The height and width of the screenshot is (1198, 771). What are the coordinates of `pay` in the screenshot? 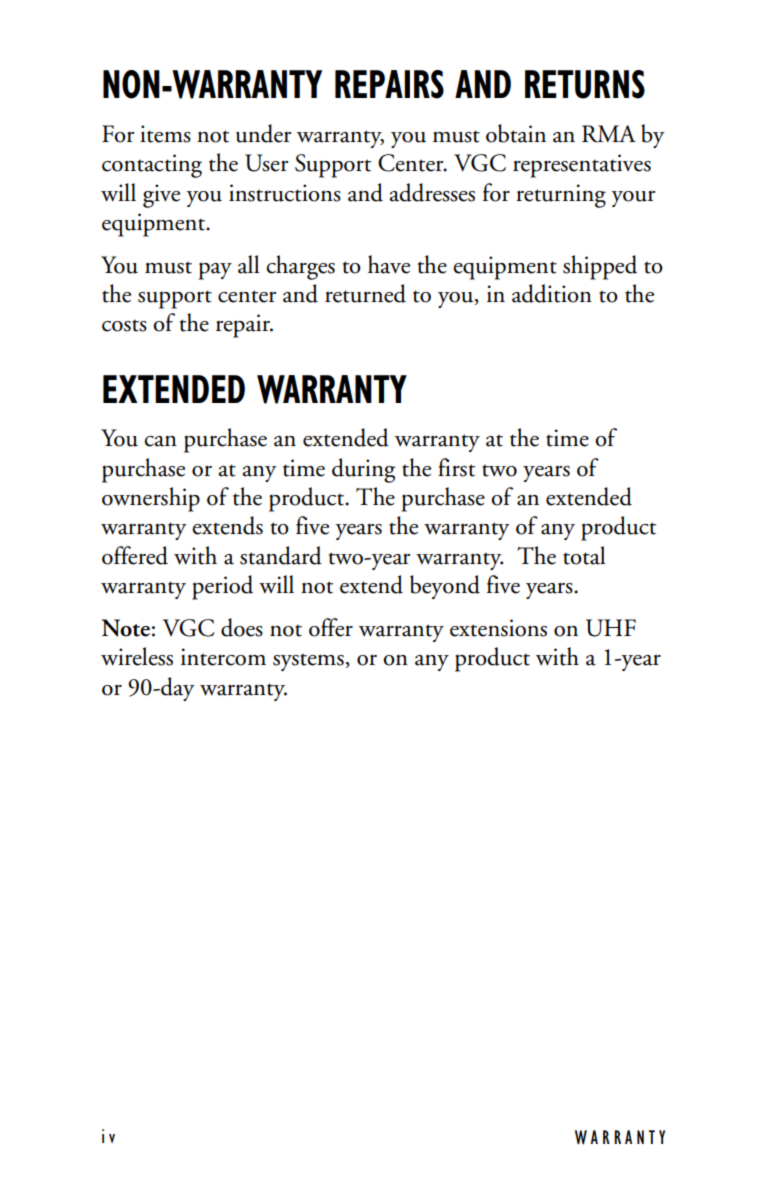 It's located at (215, 271).
